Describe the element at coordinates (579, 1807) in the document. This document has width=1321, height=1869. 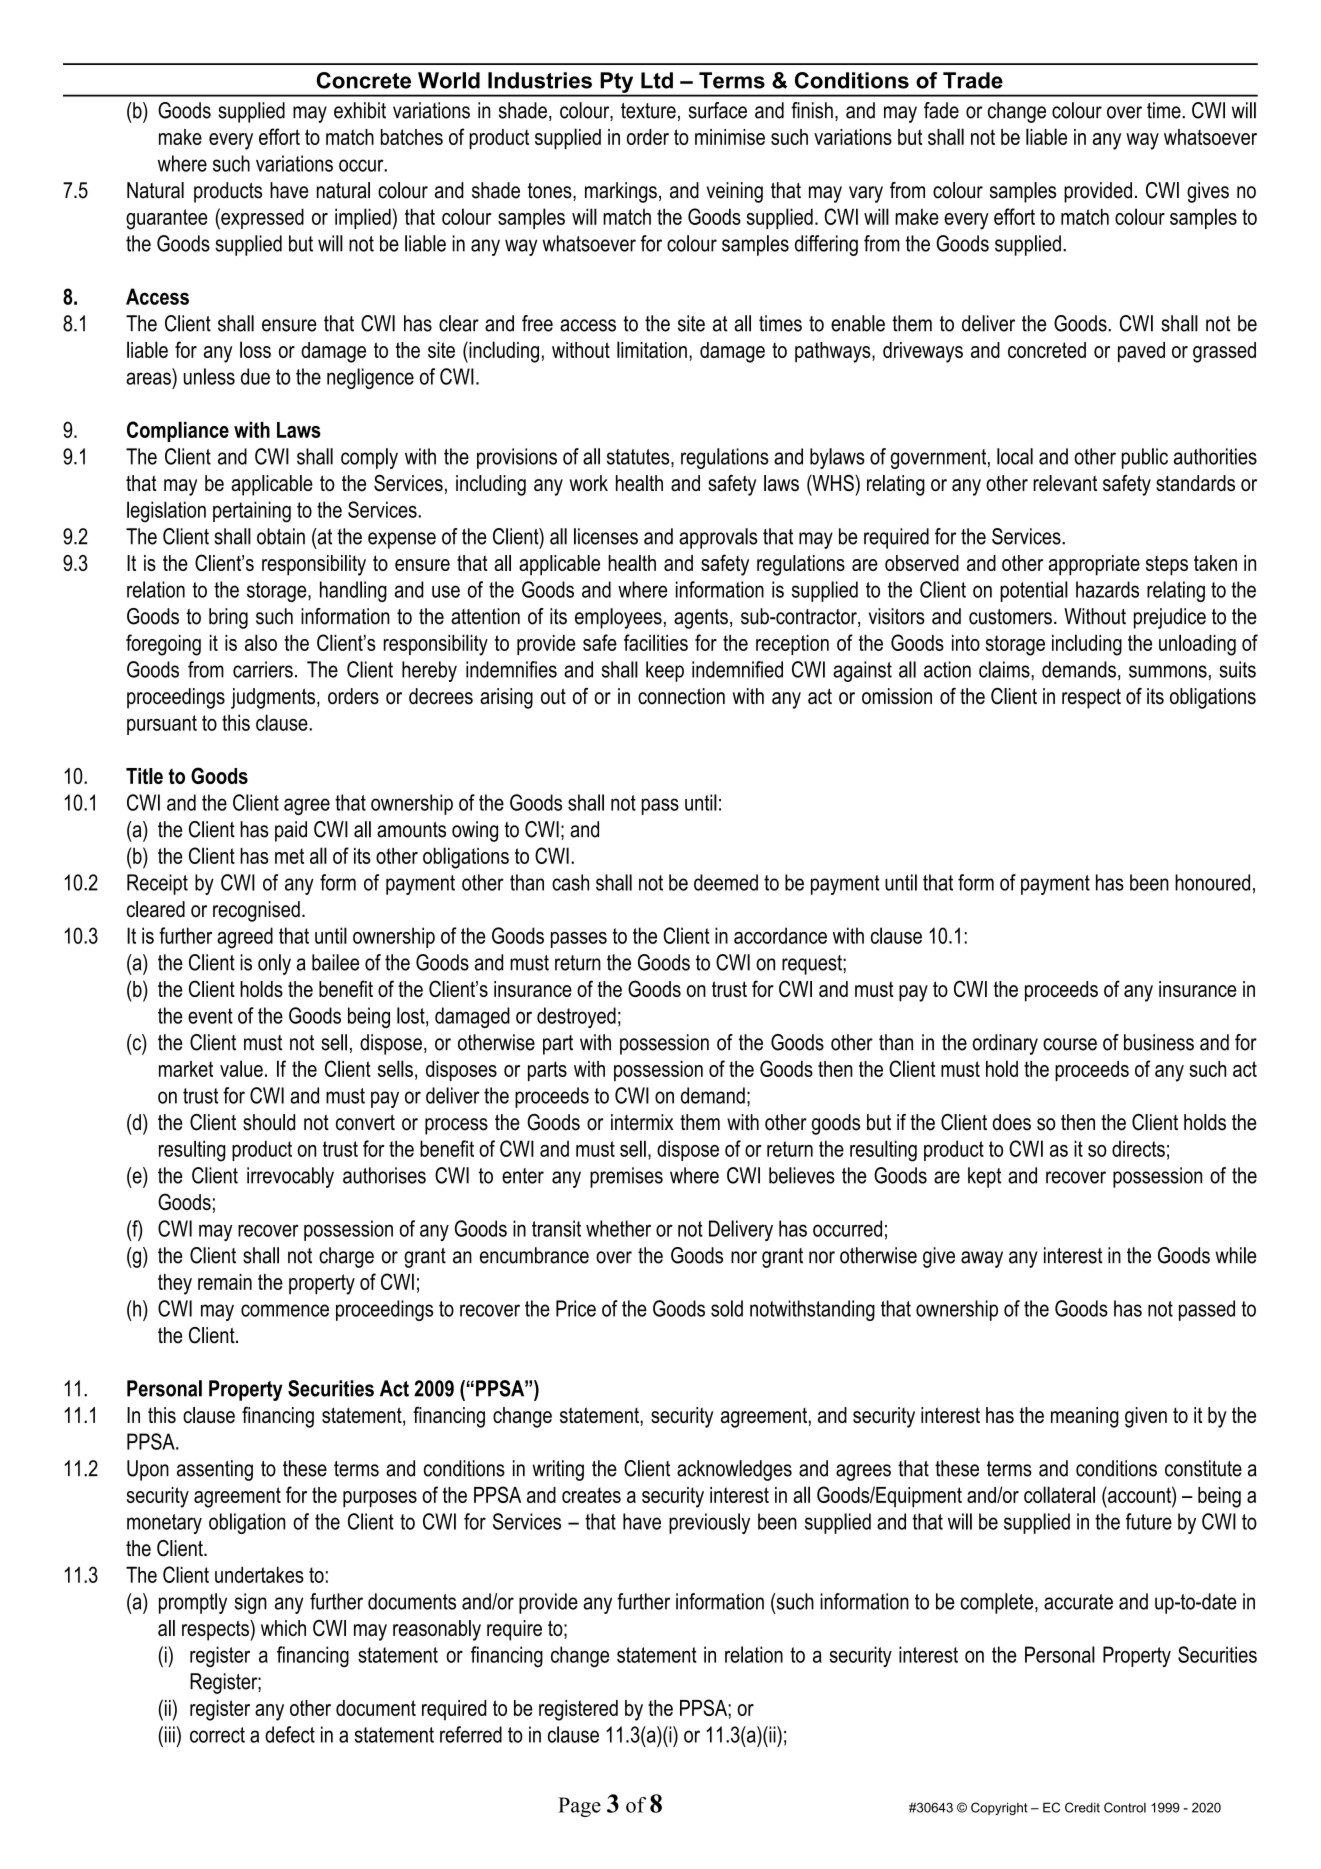
I see `Page` at that location.
